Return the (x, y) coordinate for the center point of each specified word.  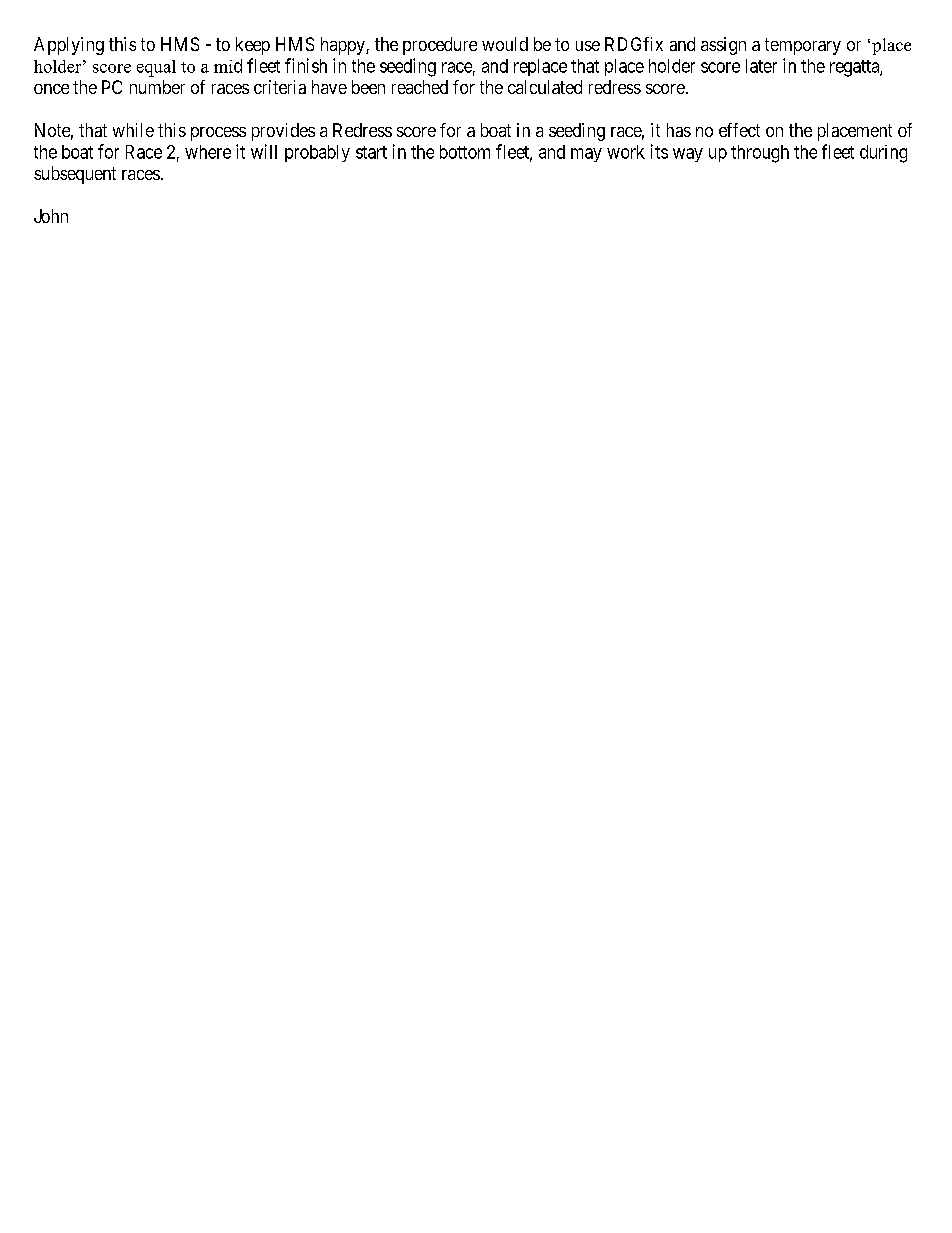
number (157, 87)
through (760, 154)
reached (420, 87)
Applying (69, 46)
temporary (803, 46)
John (51, 216)
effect (739, 130)
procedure (440, 46)
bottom (465, 152)
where (208, 152)
